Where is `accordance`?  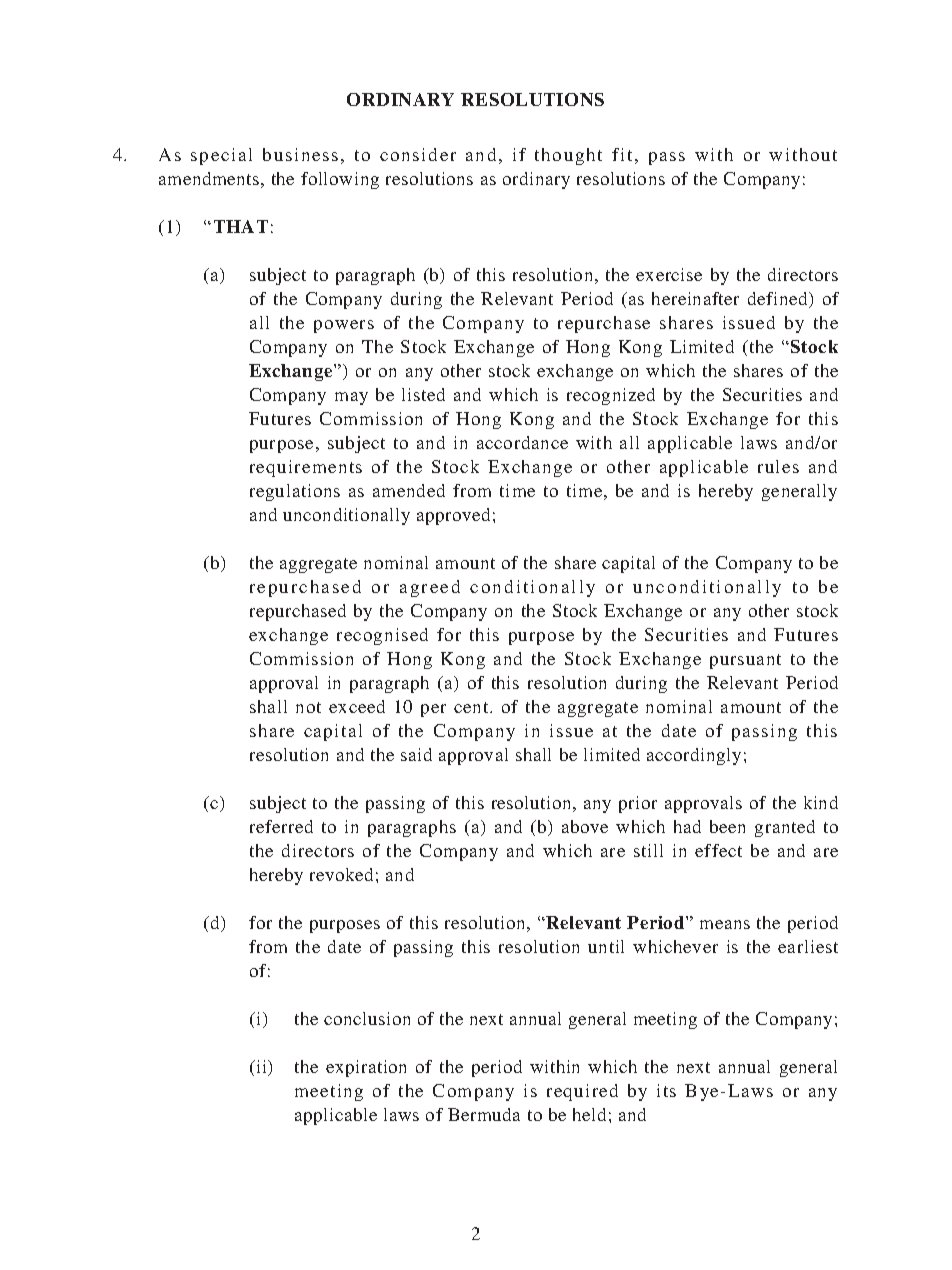
accordance is located at coordinates (522, 442).
